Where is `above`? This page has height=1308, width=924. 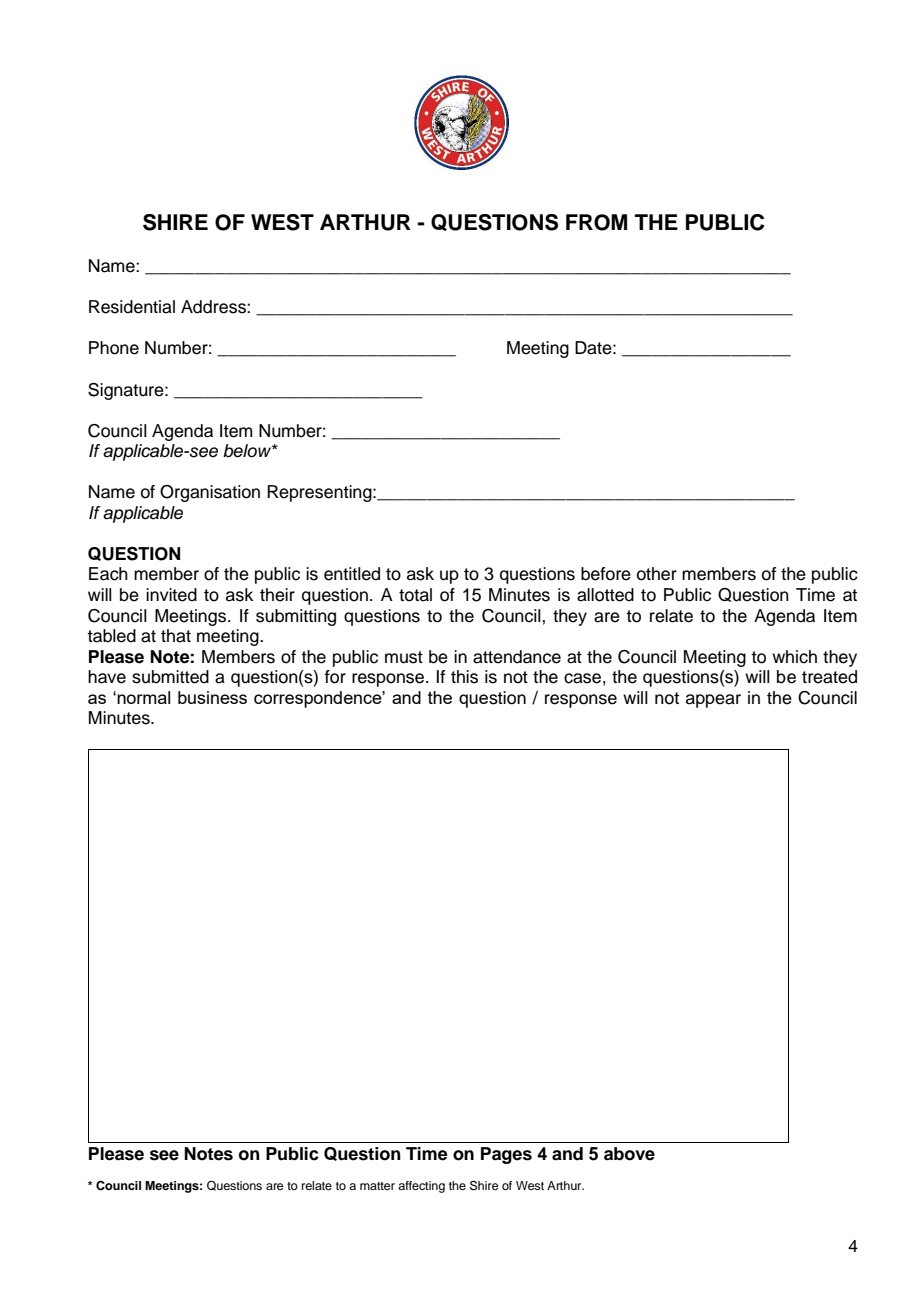 above is located at coordinates (629, 1154).
